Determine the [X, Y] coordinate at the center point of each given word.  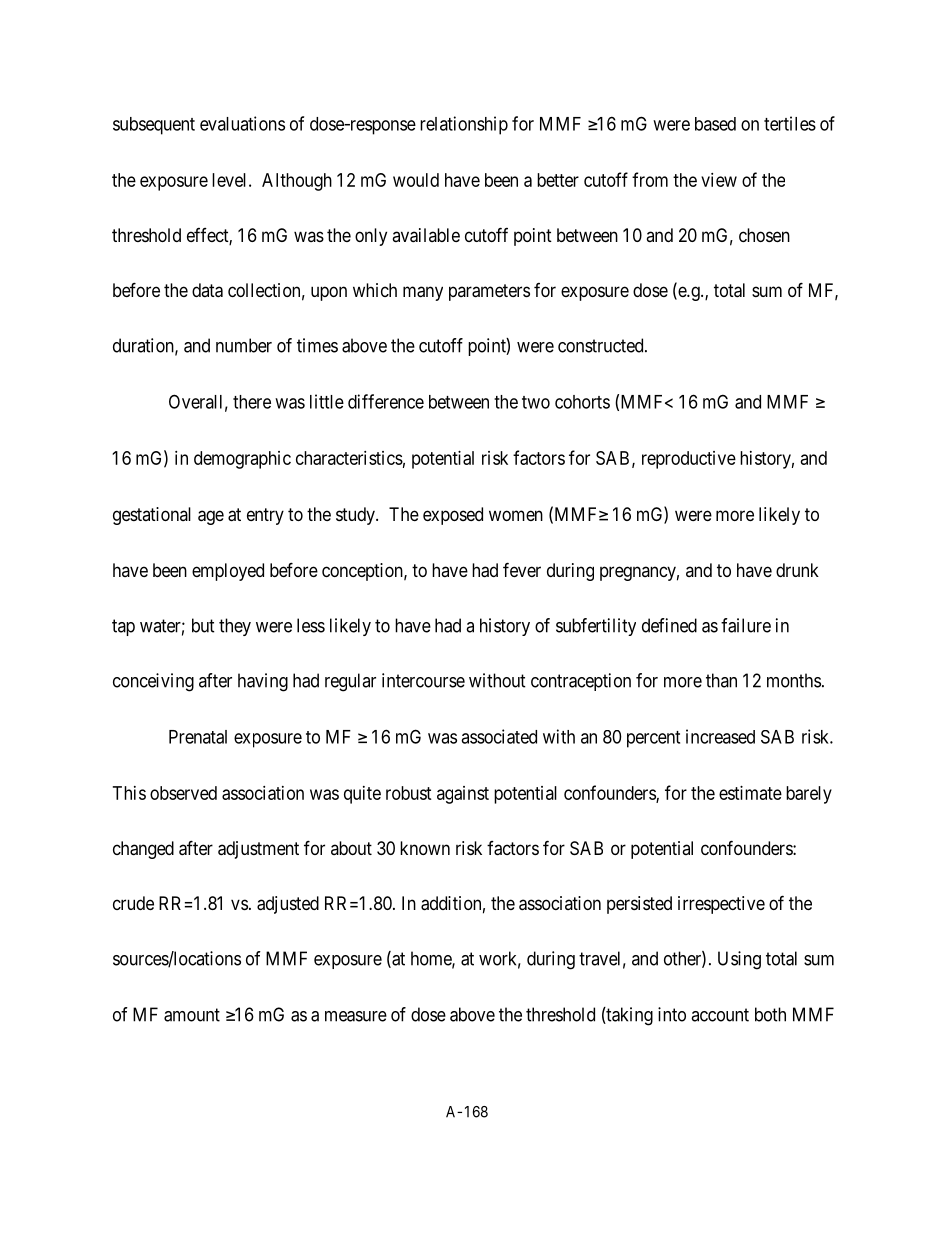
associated [499, 736]
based [715, 124]
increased [720, 736]
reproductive [689, 460]
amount [192, 1015]
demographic [242, 460]
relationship [464, 125]
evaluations [242, 123]
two [536, 402]
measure [356, 1016]
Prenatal [198, 737]
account [720, 1015]
